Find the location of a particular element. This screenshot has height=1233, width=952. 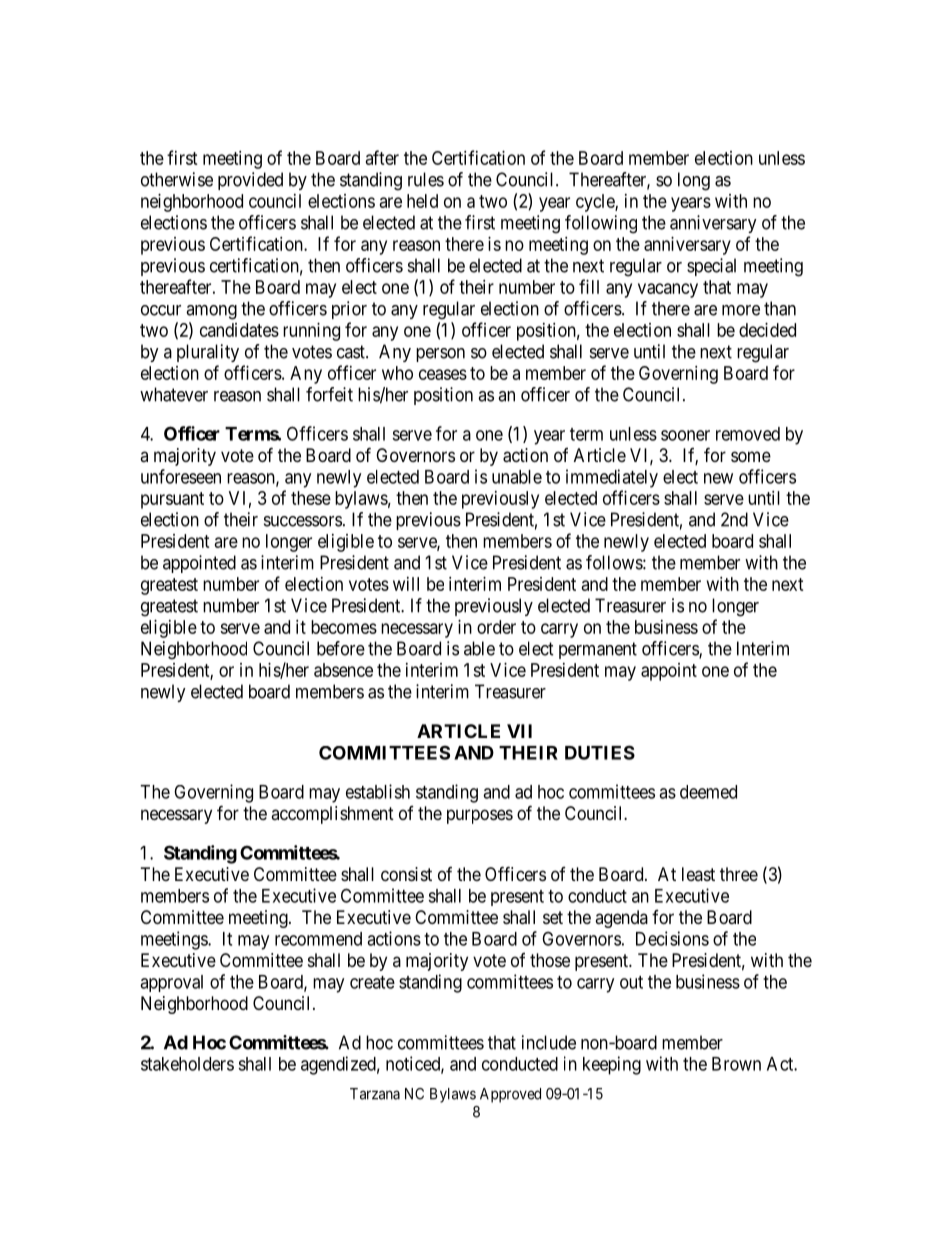

special is located at coordinates (711, 267).
